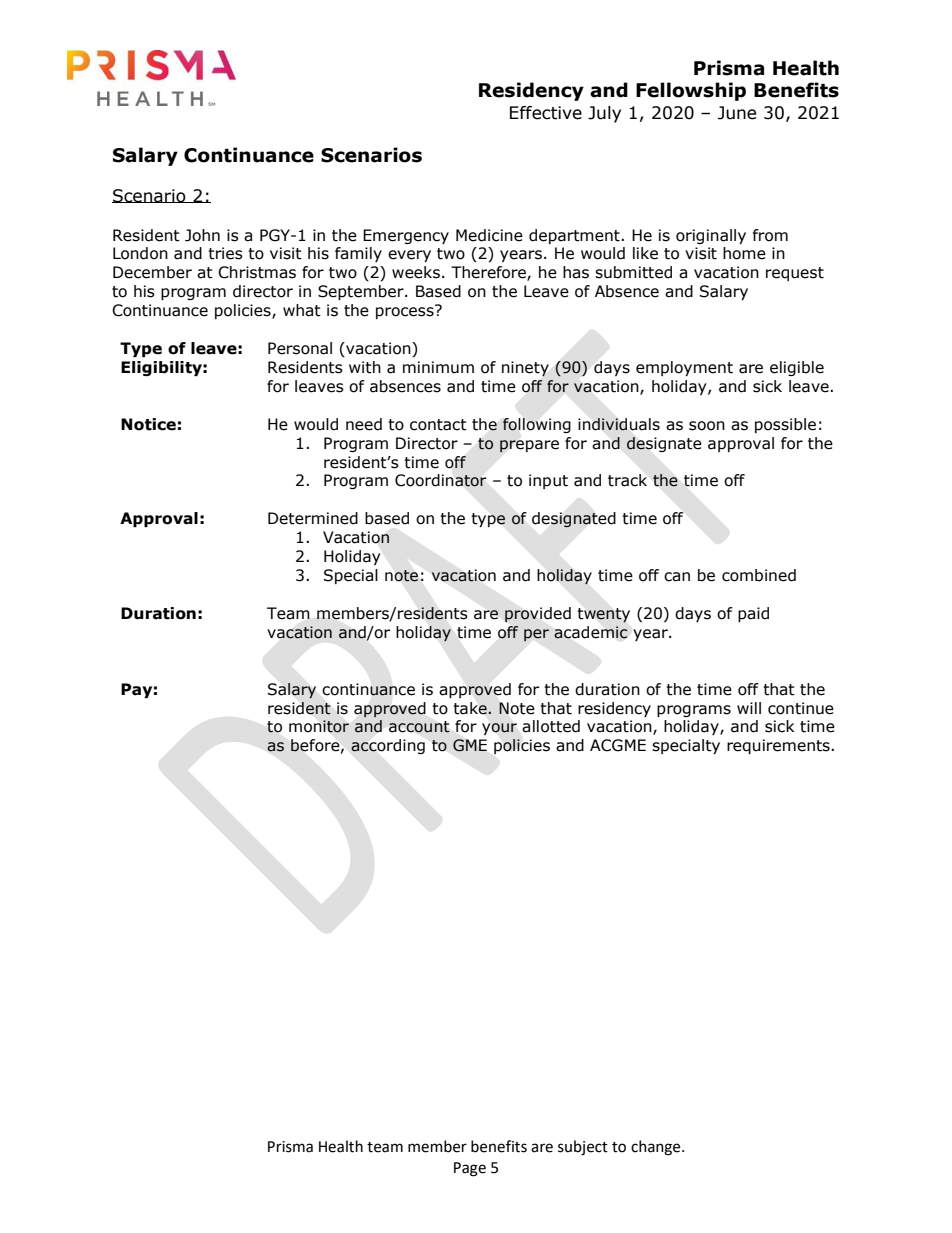  What do you see at coordinates (470, 1169) in the document?
I see `Page` at bounding box center [470, 1169].
